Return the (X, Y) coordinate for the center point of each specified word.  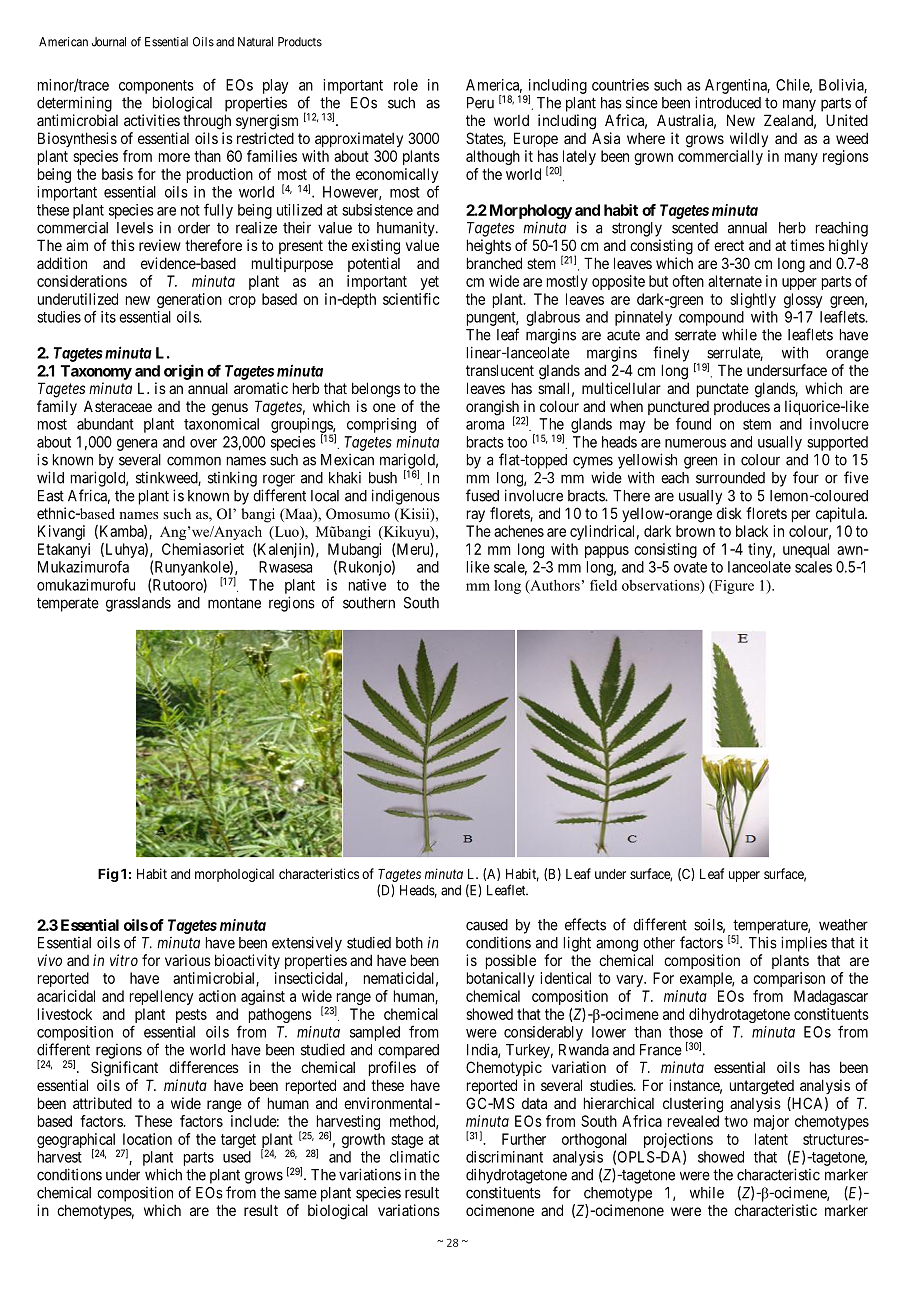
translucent (500, 370)
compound (711, 318)
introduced (728, 102)
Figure (733, 587)
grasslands (138, 604)
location (147, 1139)
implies (804, 944)
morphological (234, 875)
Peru (480, 103)
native (367, 585)
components (156, 87)
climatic (415, 1157)
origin (183, 372)
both (409, 943)
